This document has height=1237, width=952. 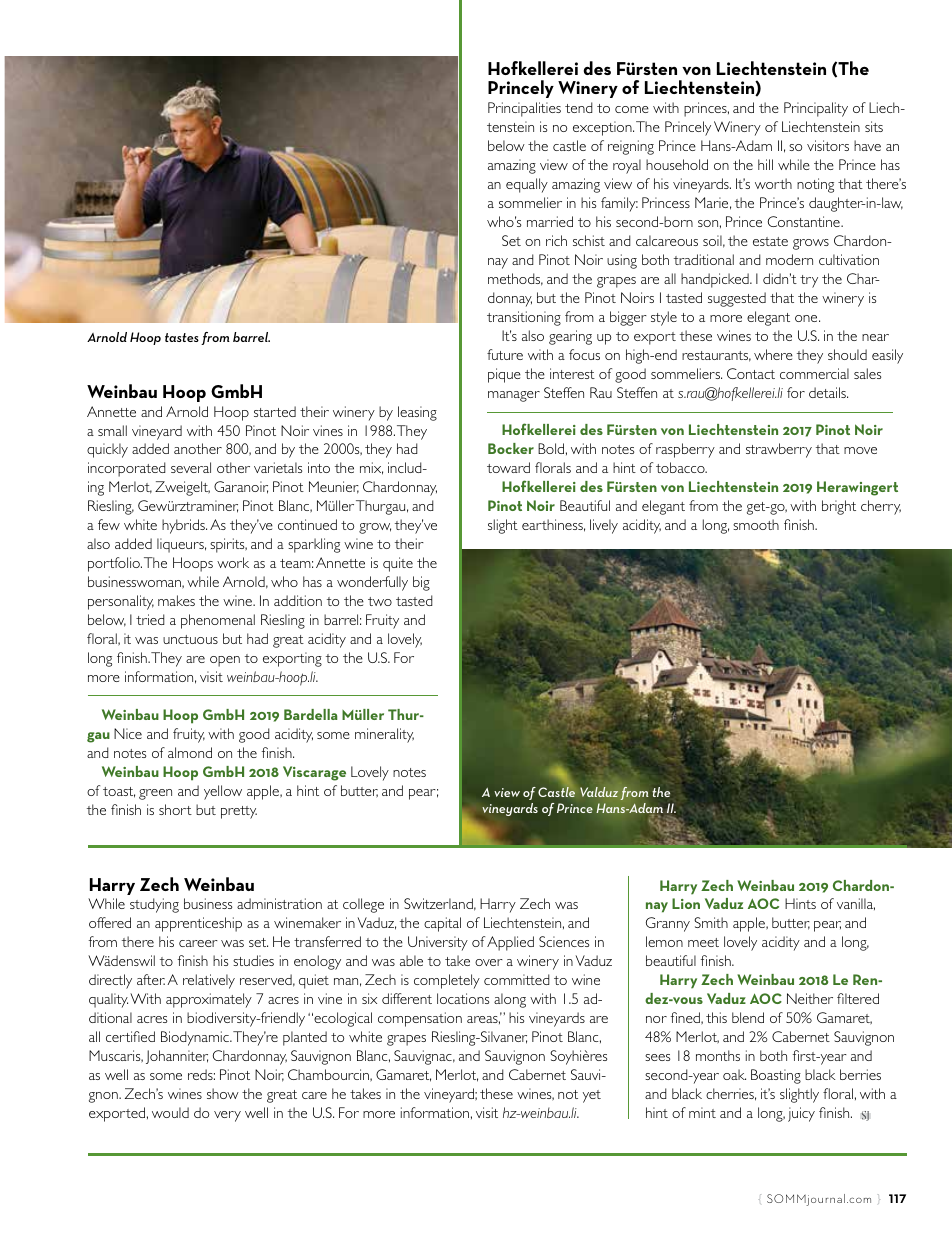 I want to click on Smith, so click(x=711, y=922).
